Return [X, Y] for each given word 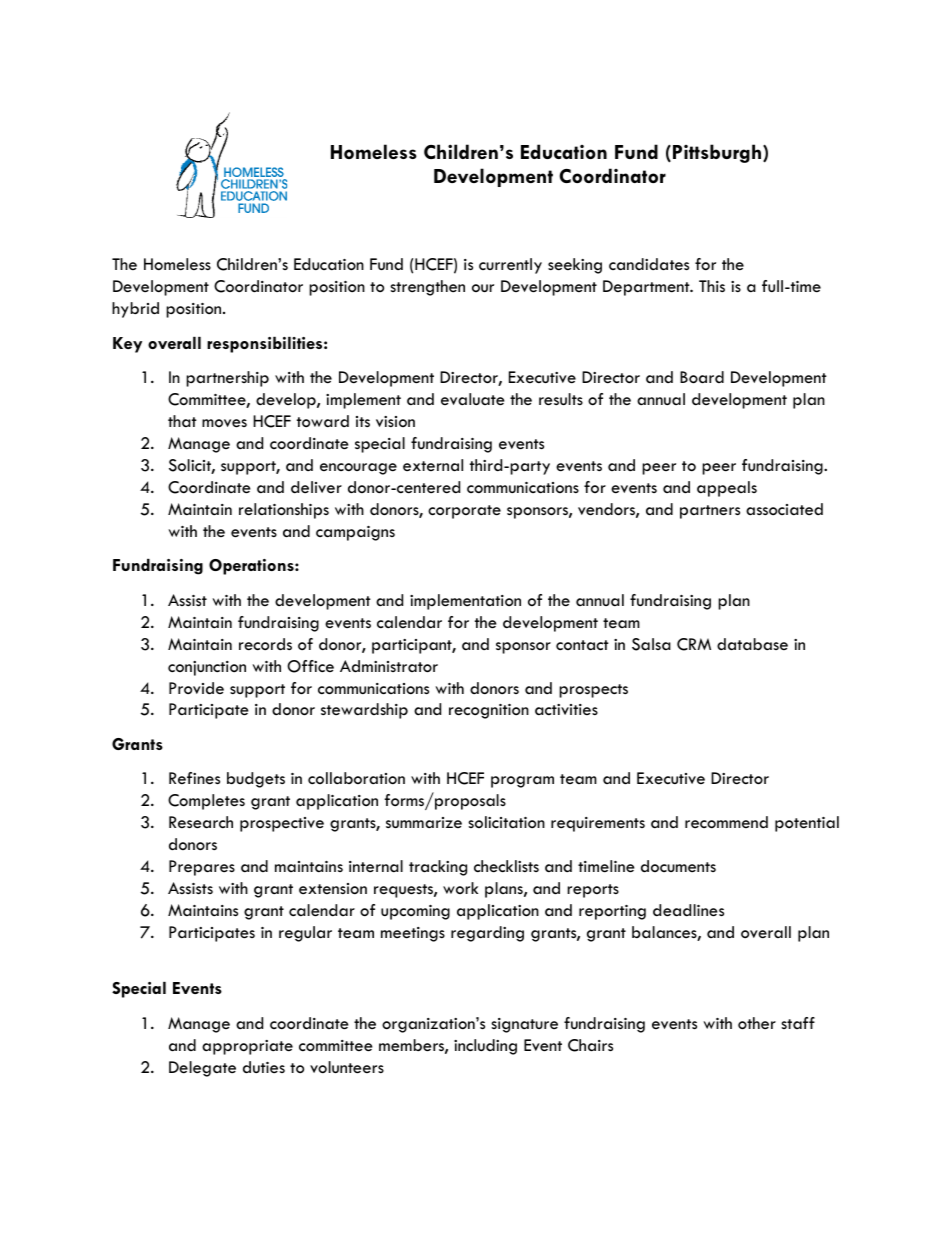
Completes [206, 802]
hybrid [135, 310]
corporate [464, 512]
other [757, 1023]
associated [784, 509]
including [485, 1047]
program [522, 782]
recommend [726, 822]
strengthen [427, 288]
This [712, 286]
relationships [284, 511]
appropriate [247, 1047]
